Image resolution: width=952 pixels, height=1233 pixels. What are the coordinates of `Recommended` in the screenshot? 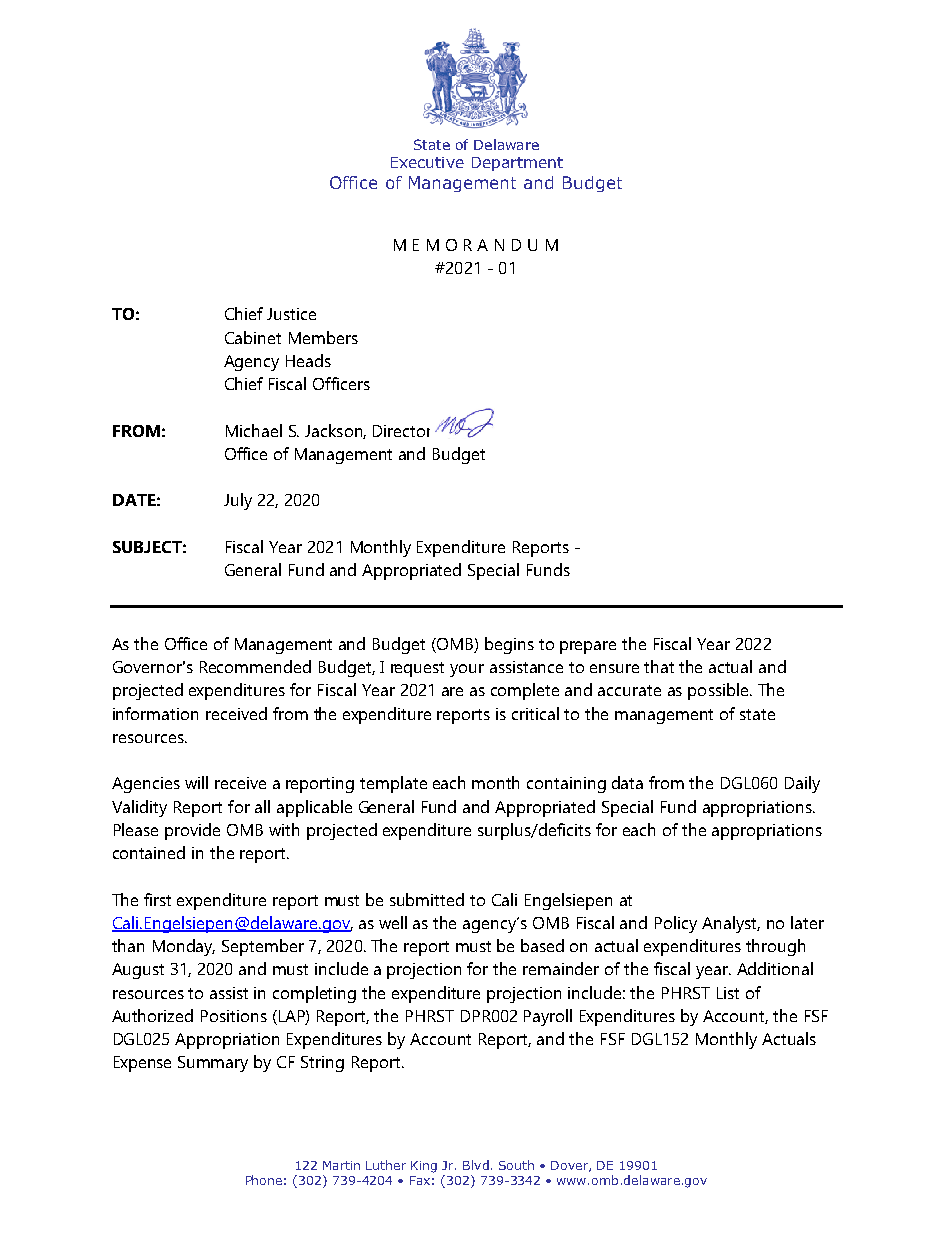 It's located at (255, 666).
